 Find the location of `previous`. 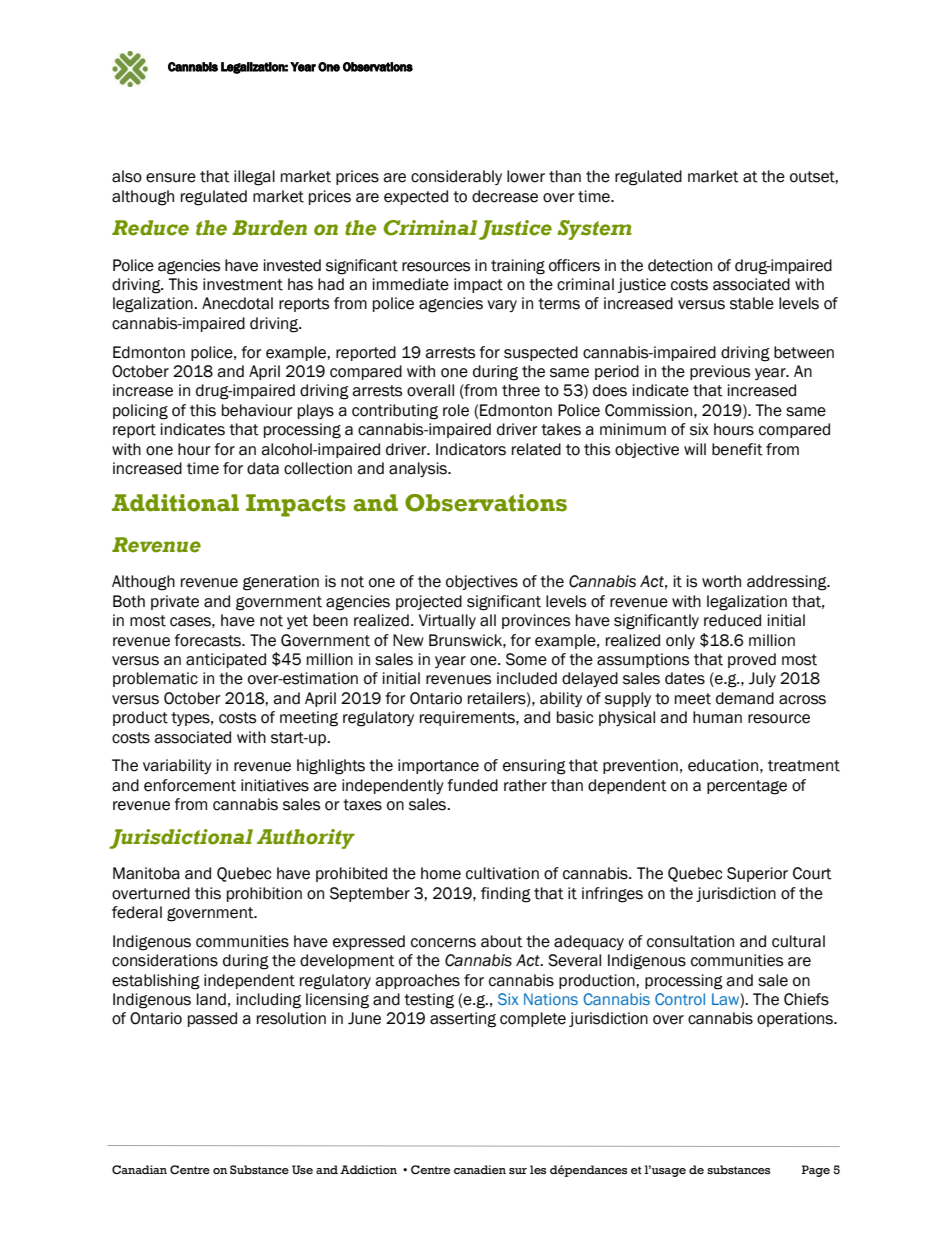

previous is located at coordinates (720, 372).
